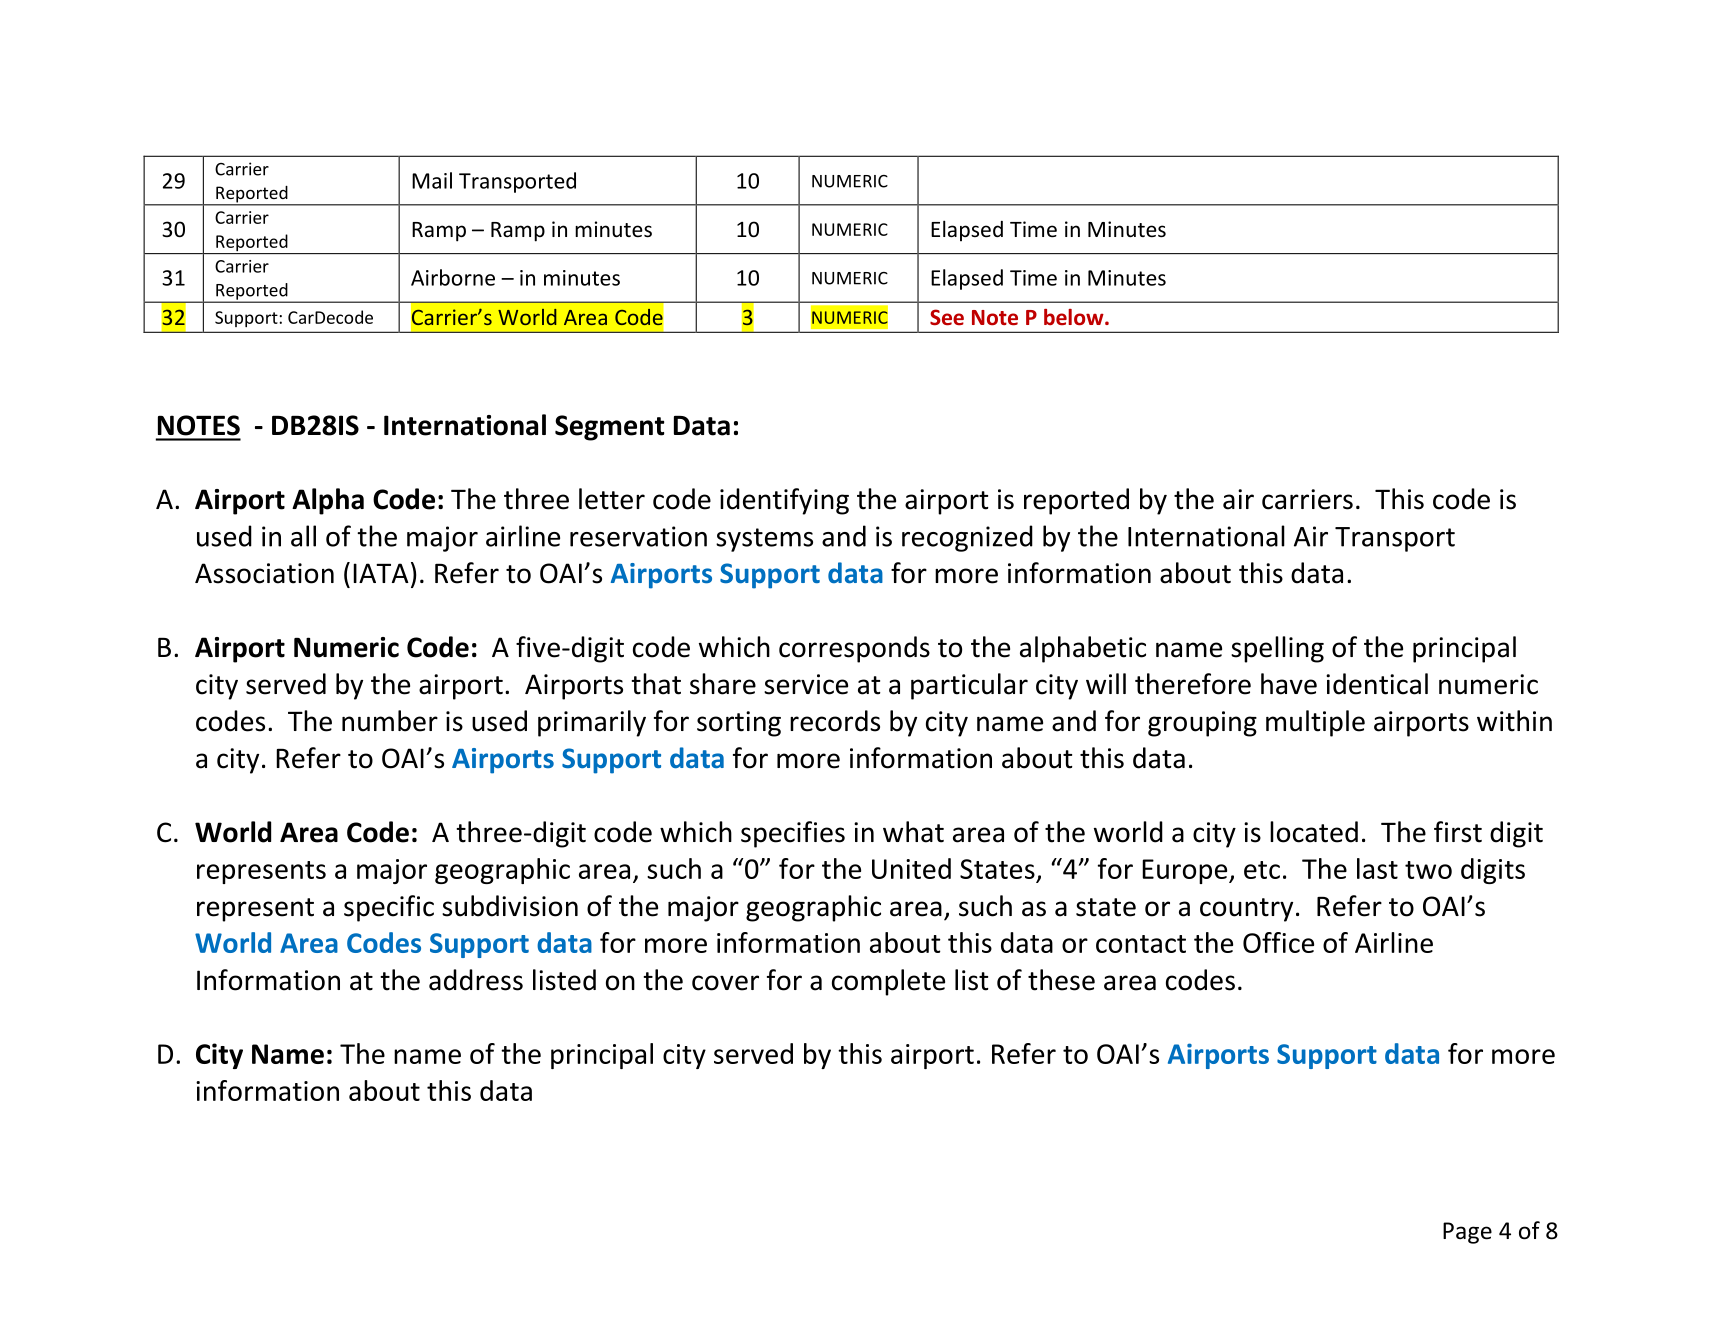 The height and width of the document is (1324, 1714). What do you see at coordinates (911, 868) in the document?
I see `United` at bounding box center [911, 868].
